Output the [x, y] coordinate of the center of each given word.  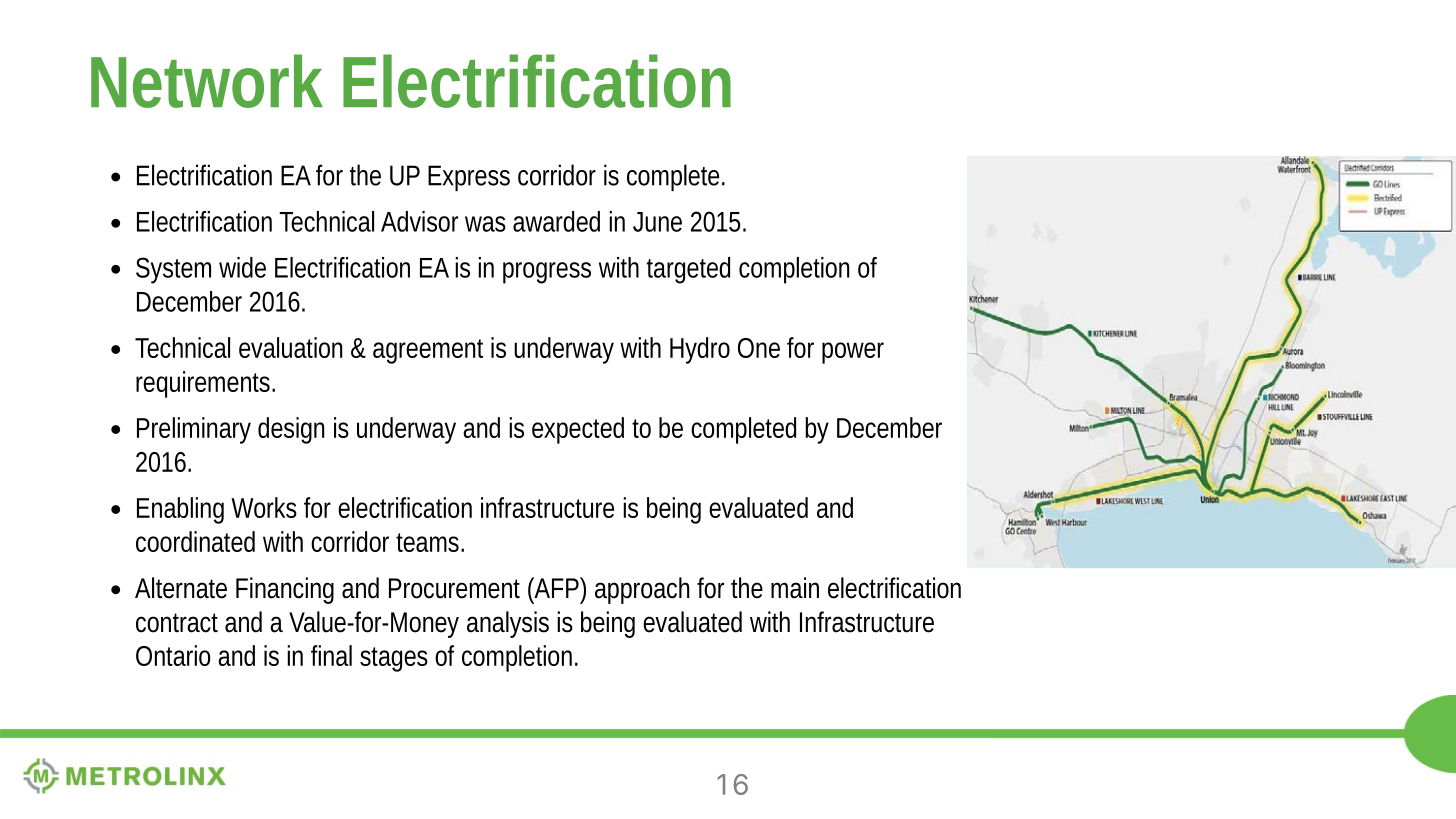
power [853, 353]
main [795, 588]
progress [547, 273]
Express [469, 178]
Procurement [454, 588]
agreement [428, 351]
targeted [688, 270]
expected [578, 430]
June [657, 222]
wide [242, 267]
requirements [205, 384]
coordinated [195, 541]
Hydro [700, 350]
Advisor [419, 221]
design [291, 430]
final [331, 655]
